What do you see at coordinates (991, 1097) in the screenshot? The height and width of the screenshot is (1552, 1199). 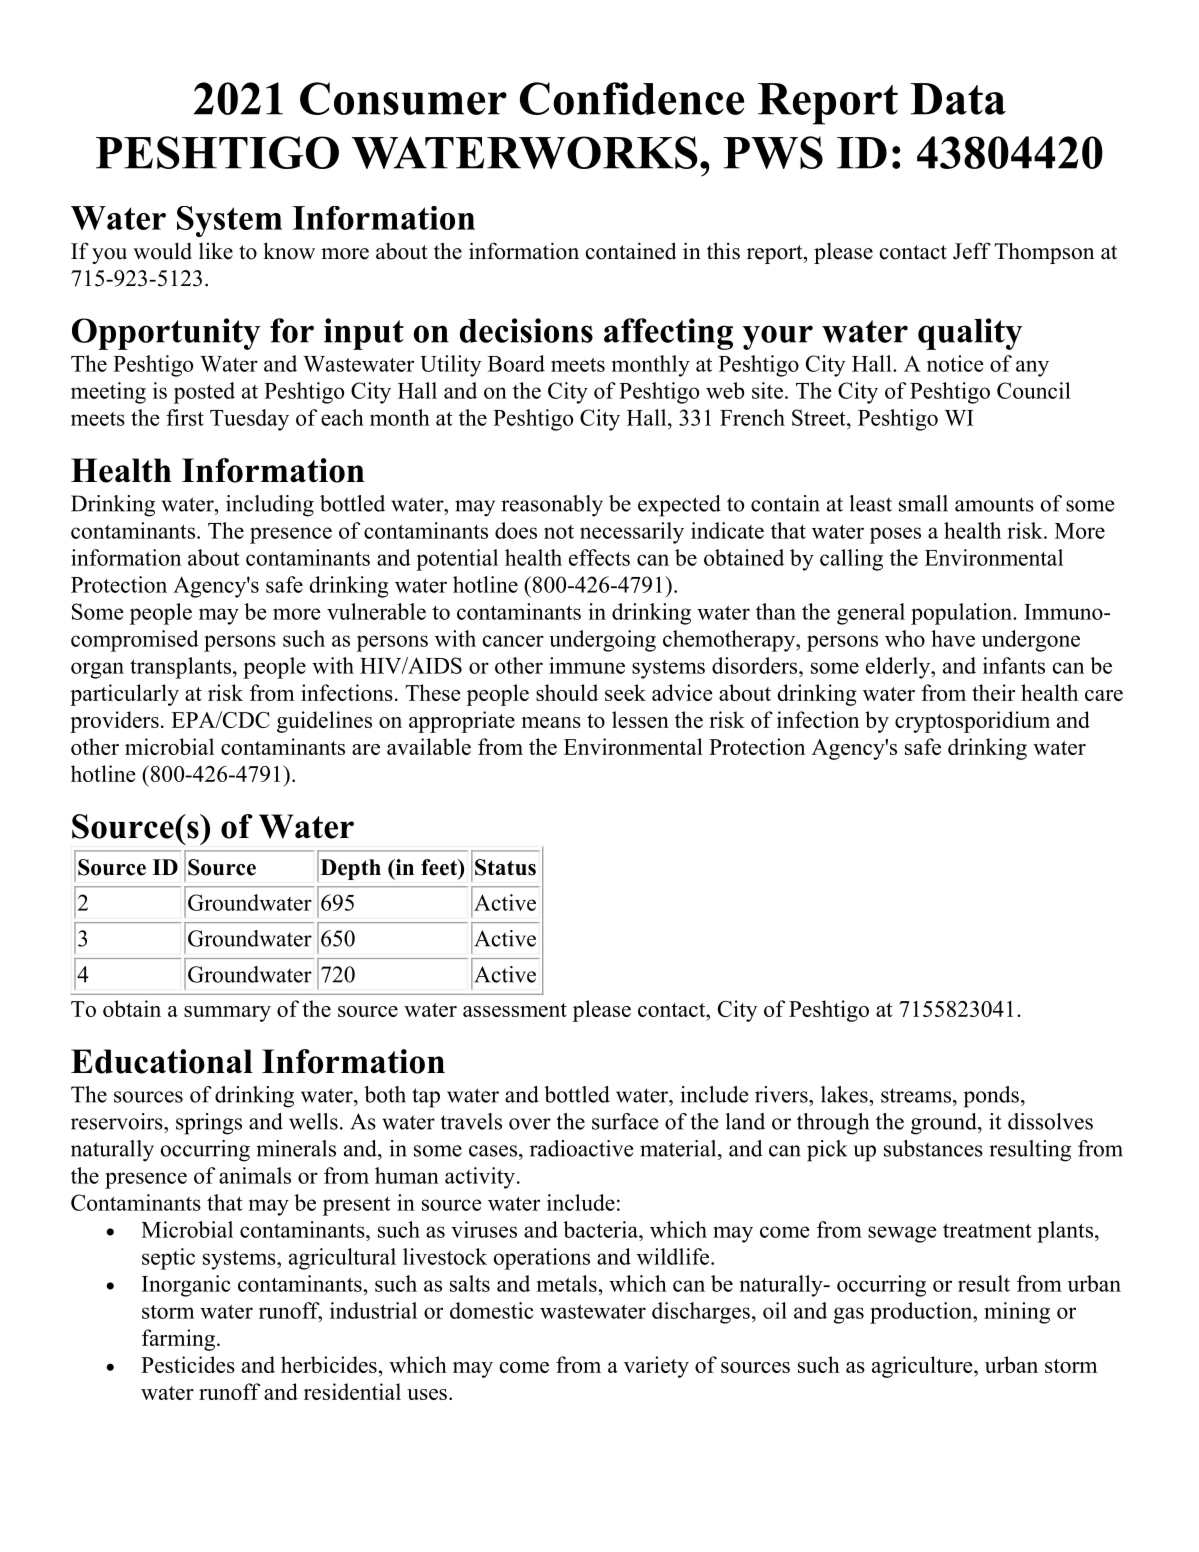 I see `ponds` at bounding box center [991, 1097].
